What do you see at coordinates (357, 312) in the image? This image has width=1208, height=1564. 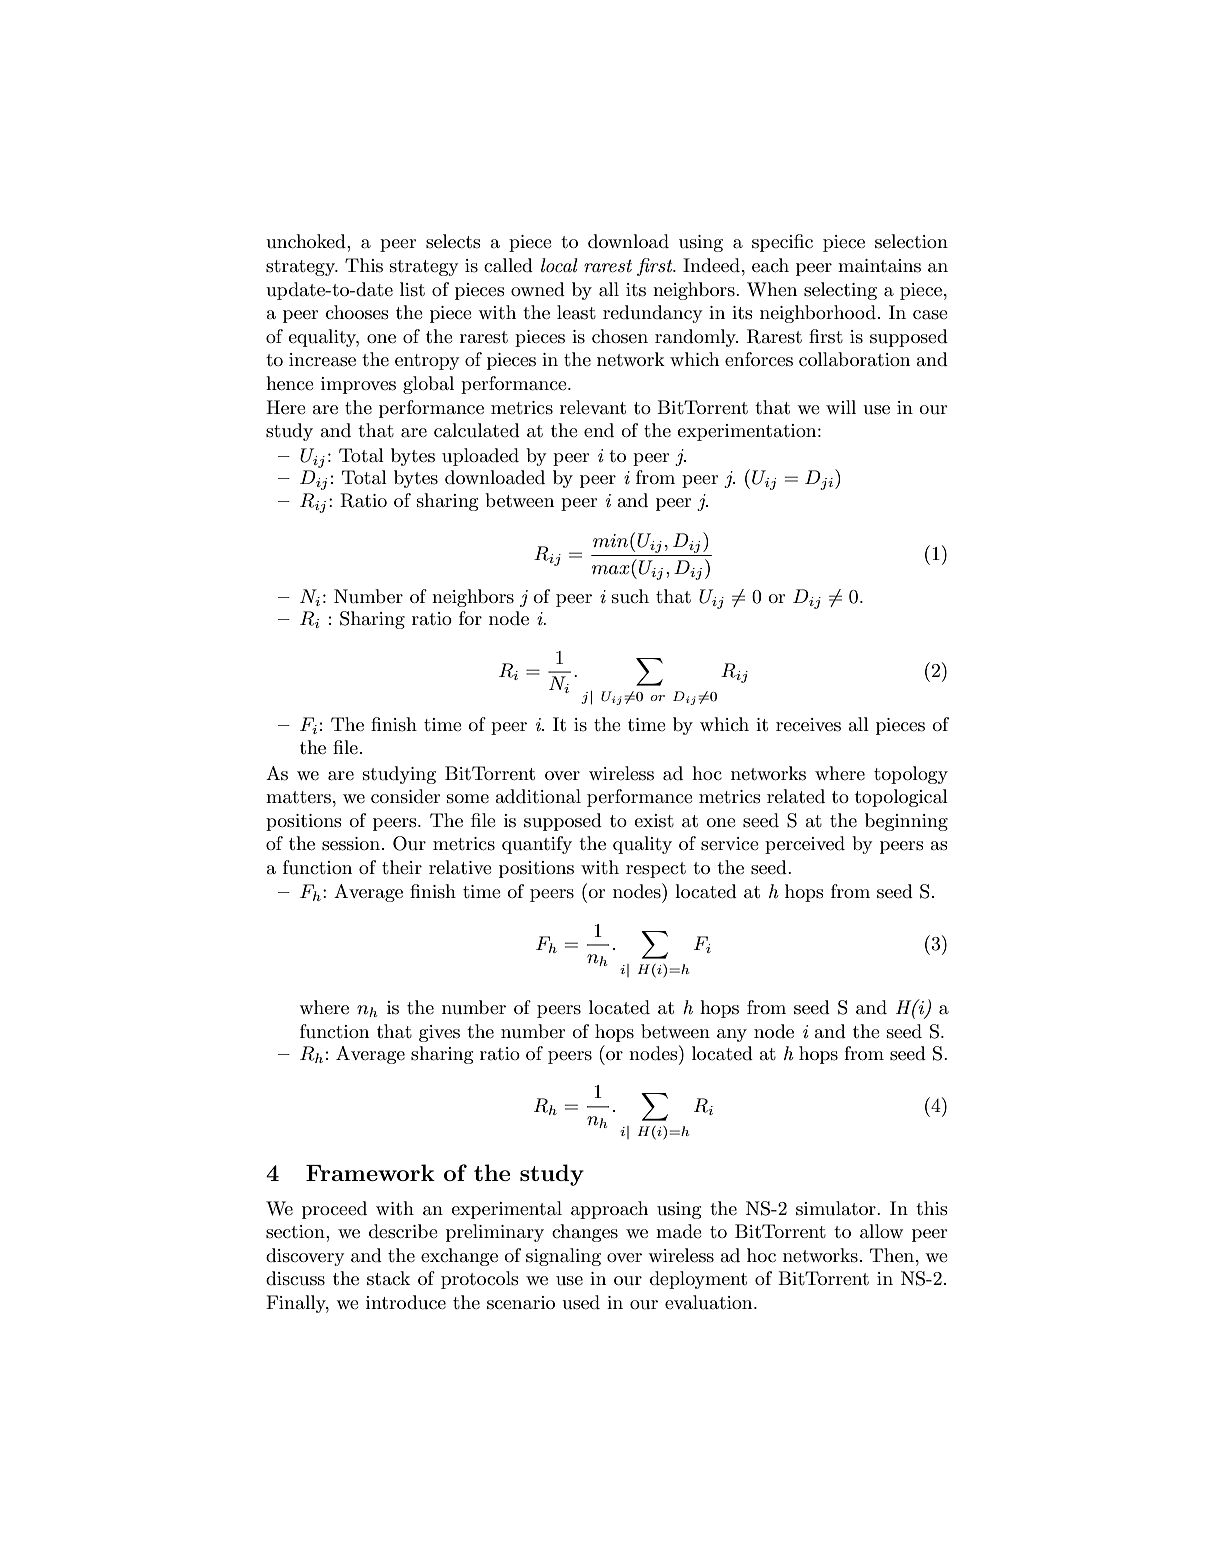 I see `chooses` at bounding box center [357, 312].
